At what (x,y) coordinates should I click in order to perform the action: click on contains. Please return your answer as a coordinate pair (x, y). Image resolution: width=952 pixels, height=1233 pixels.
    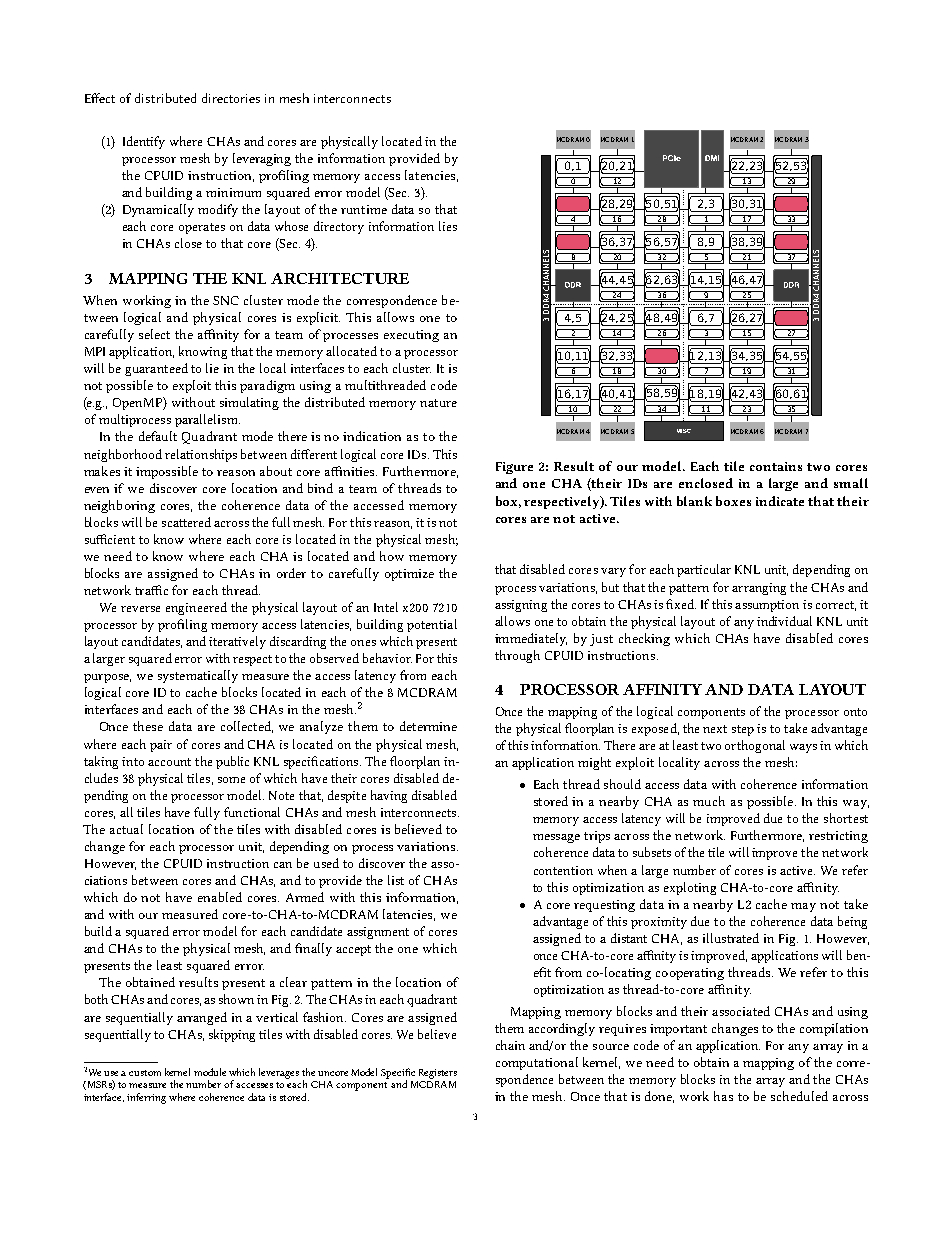
    Looking at the image, I should click on (776, 466).
